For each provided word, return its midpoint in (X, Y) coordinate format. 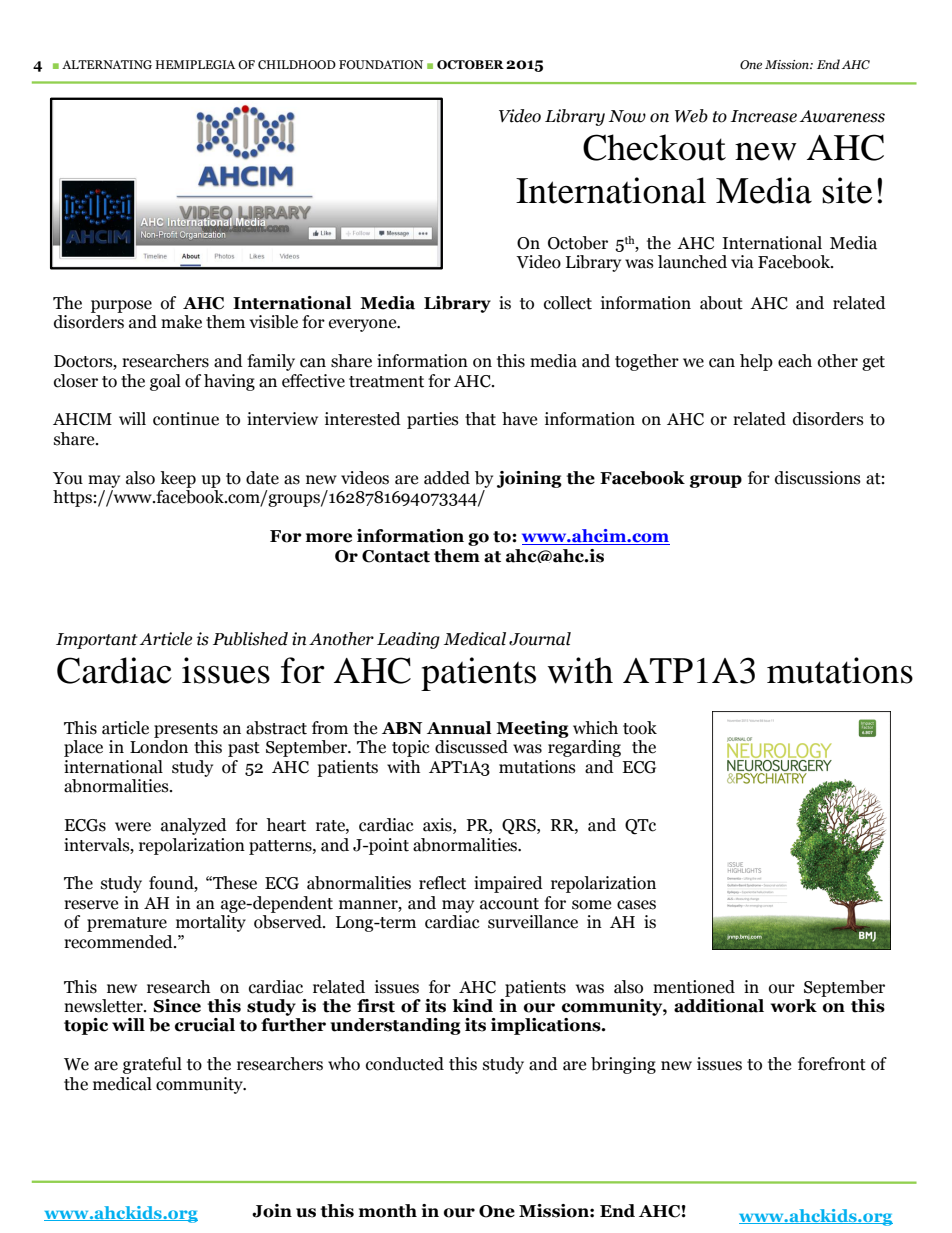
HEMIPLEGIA (195, 64)
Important (97, 641)
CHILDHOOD (297, 65)
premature (127, 924)
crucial (205, 1025)
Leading (408, 640)
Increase (763, 116)
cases (636, 905)
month (388, 1211)
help (756, 362)
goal (165, 382)
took (640, 728)
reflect (442, 883)
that (480, 419)
